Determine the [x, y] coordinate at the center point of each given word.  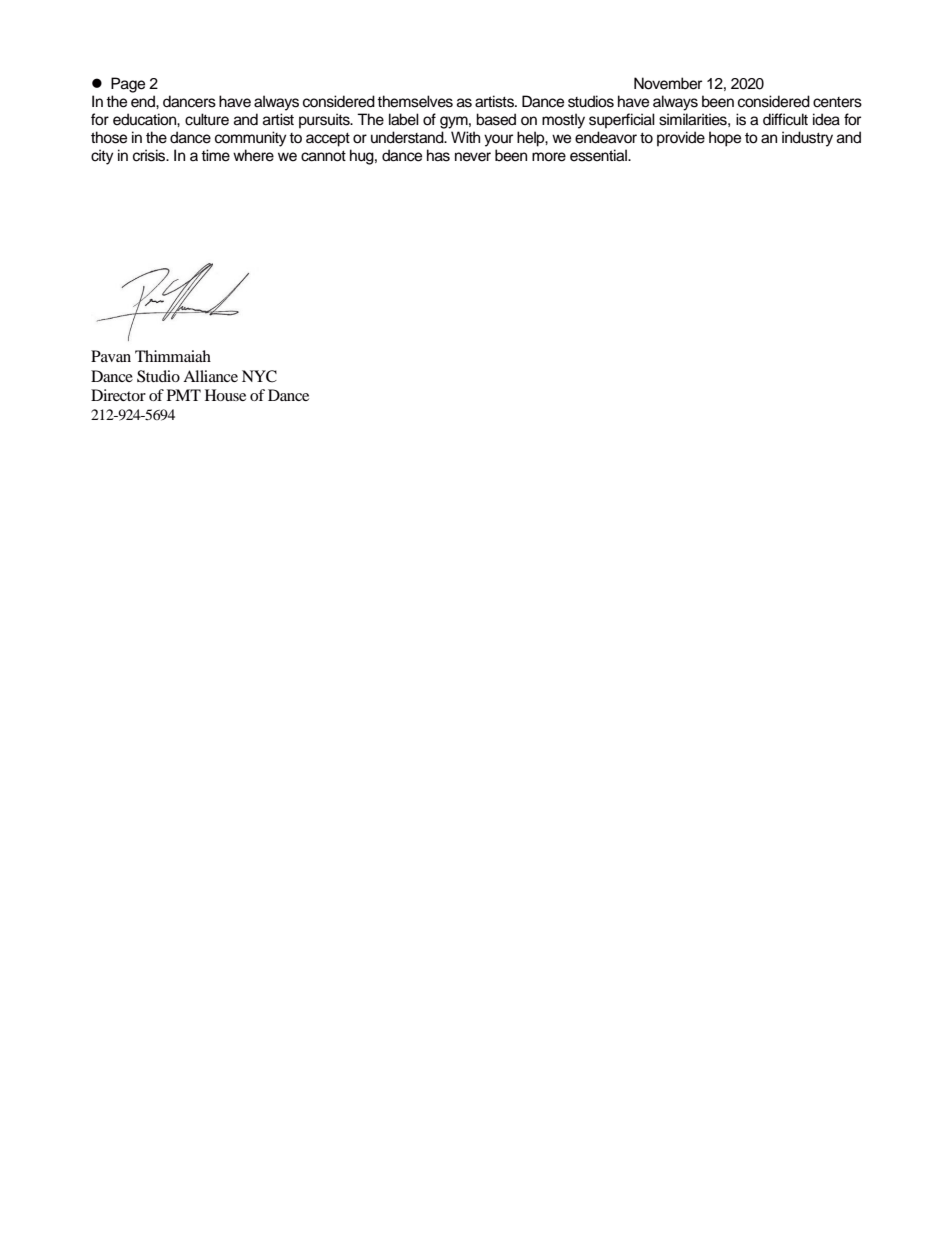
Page [128, 85]
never [473, 157]
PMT [184, 395]
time [215, 155]
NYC [259, 376]
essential [599, 155]
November [668, 83]
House [225, 395]
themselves [415, 101]
